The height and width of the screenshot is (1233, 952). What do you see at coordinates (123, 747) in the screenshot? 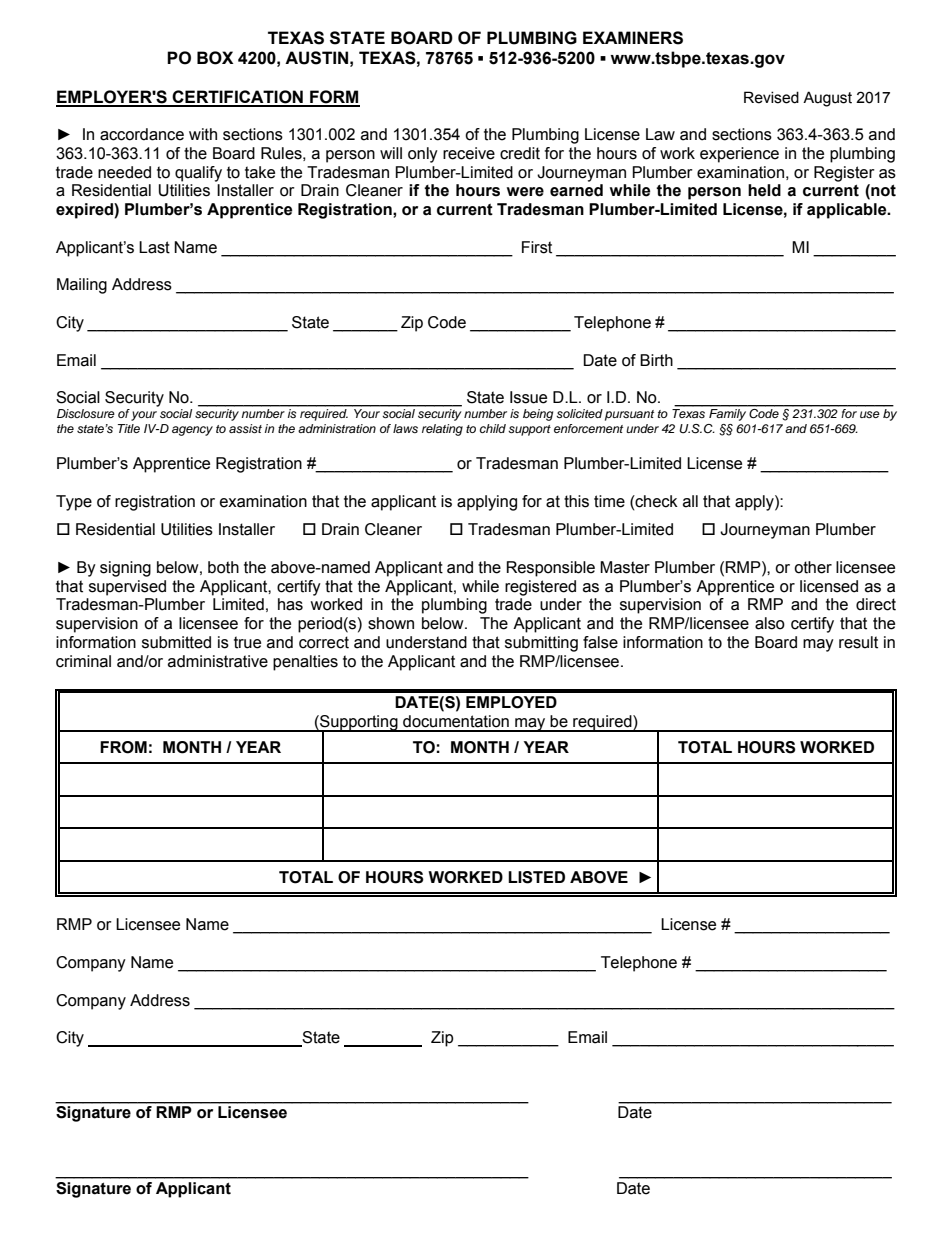
I see `FROM` at bounding box center [123, 747].
